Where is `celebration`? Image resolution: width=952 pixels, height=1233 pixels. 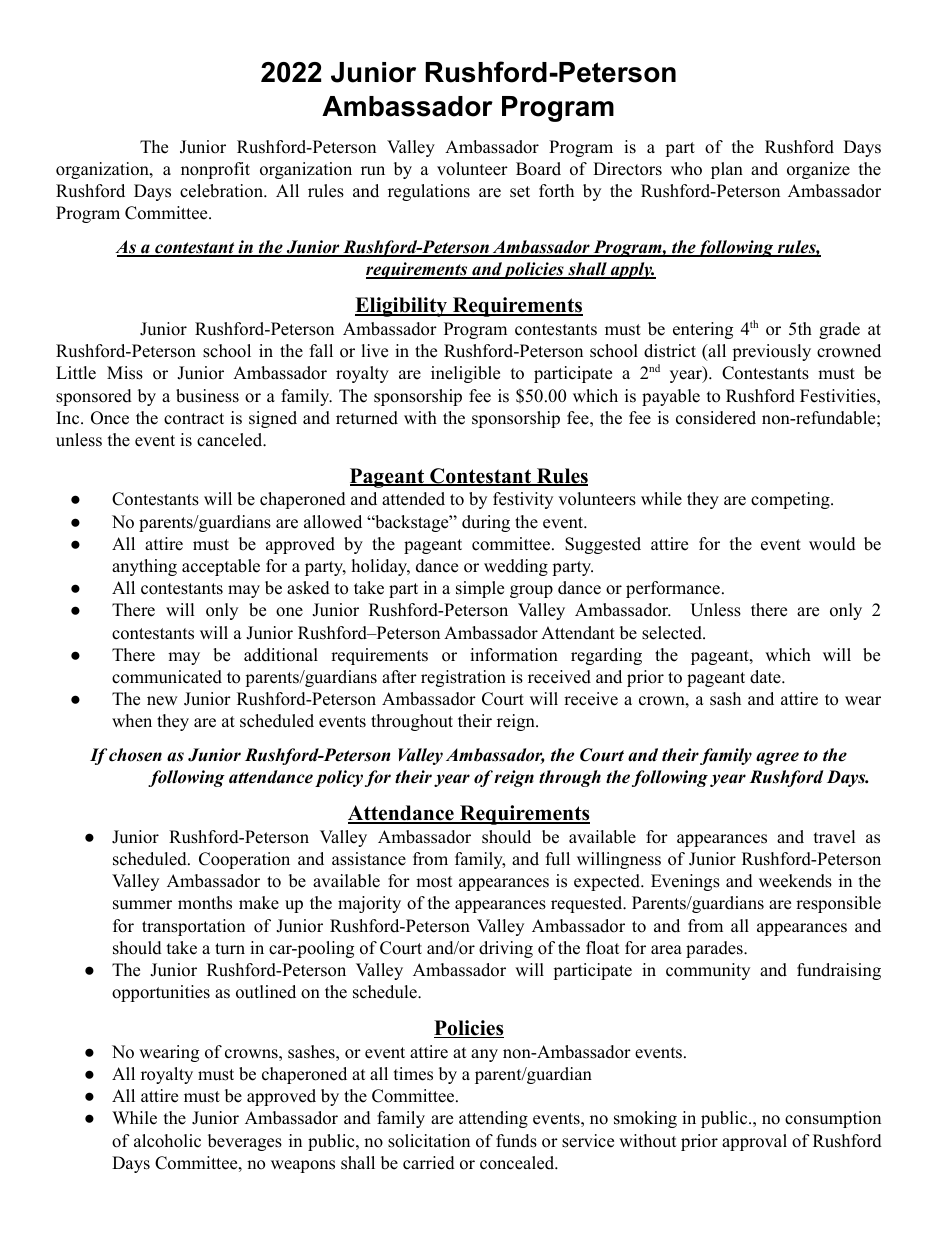
celebration is located at coordinates (222, 191).
